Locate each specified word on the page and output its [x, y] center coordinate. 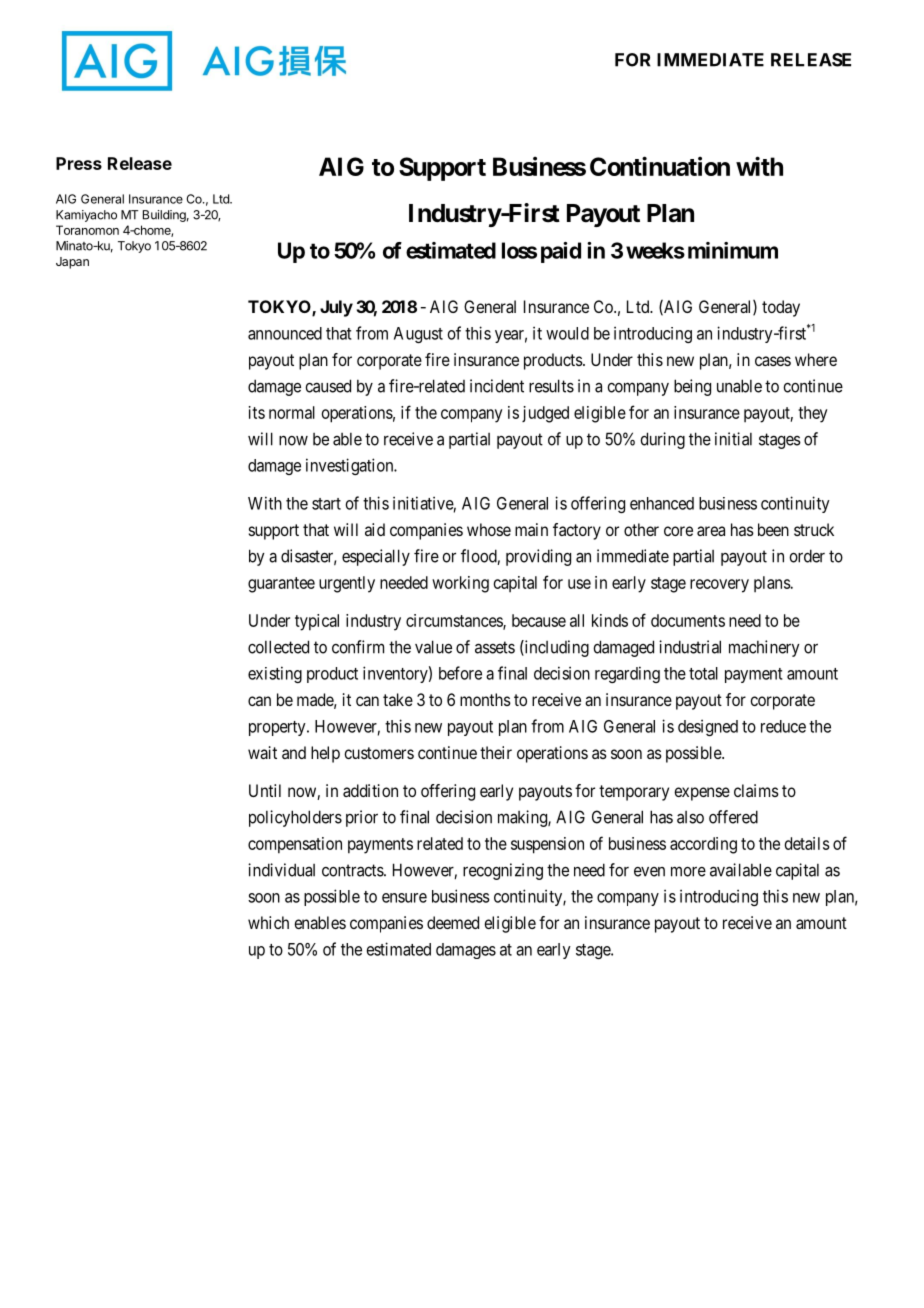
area [711, 531]
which [268, 922]
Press [79, 163]
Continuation [660, 166]
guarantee [281, 585]
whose [489, 529]
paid [561, 252]
